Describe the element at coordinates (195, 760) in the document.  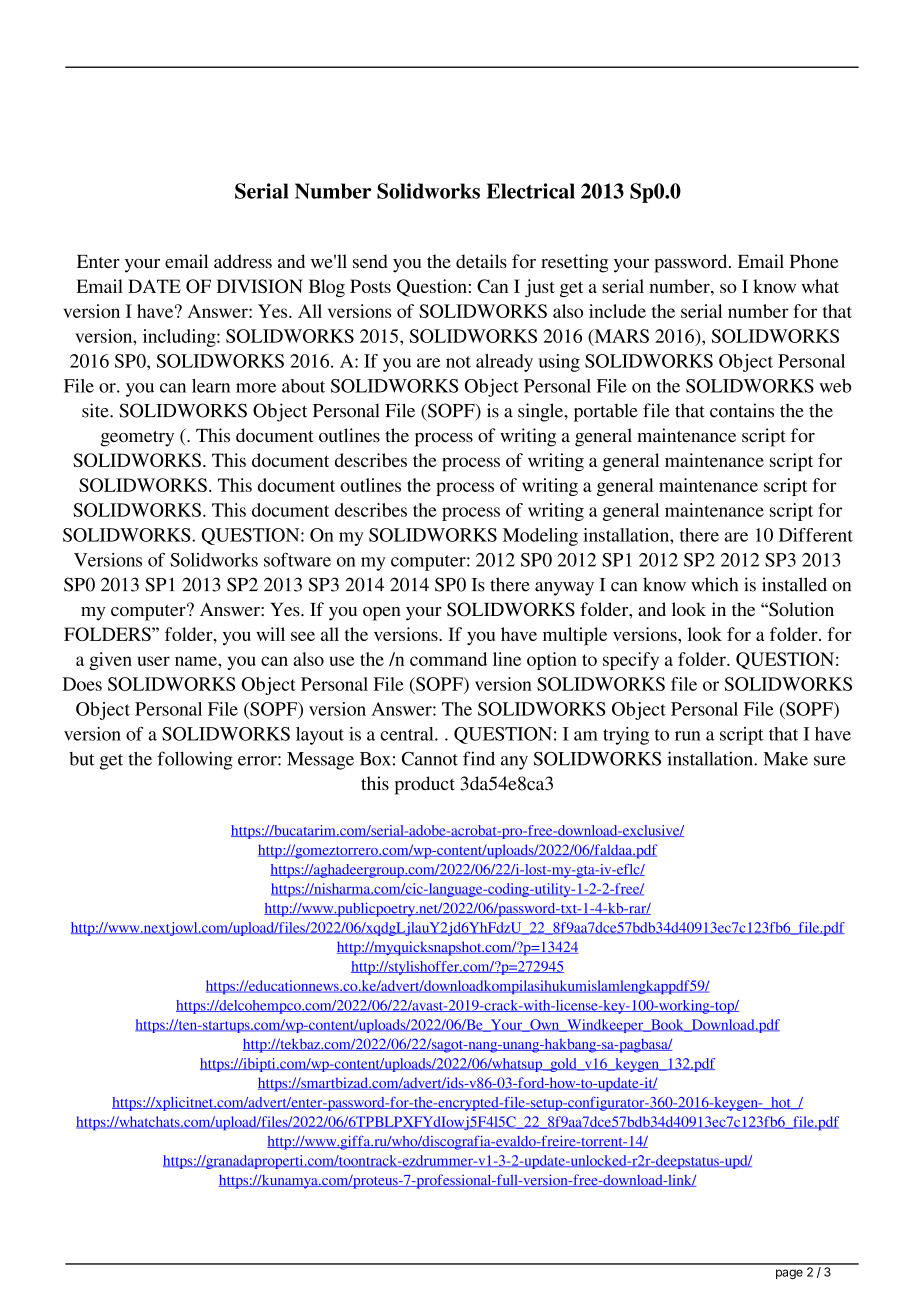
I see `following` at that location.
